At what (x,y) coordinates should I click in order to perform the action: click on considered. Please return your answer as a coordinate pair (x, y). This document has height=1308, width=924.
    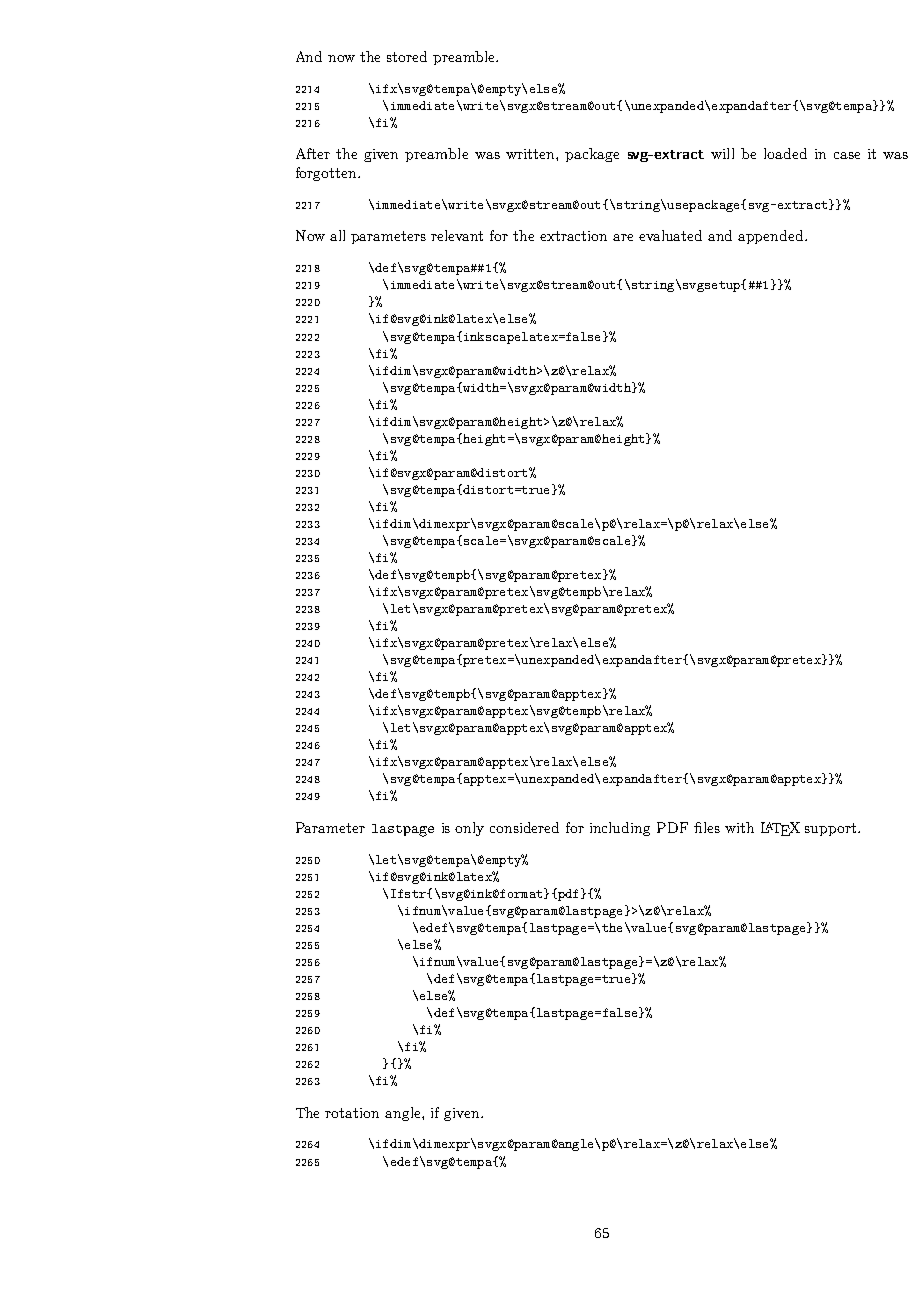
    Looking at the image, I should click on (524, 827).
